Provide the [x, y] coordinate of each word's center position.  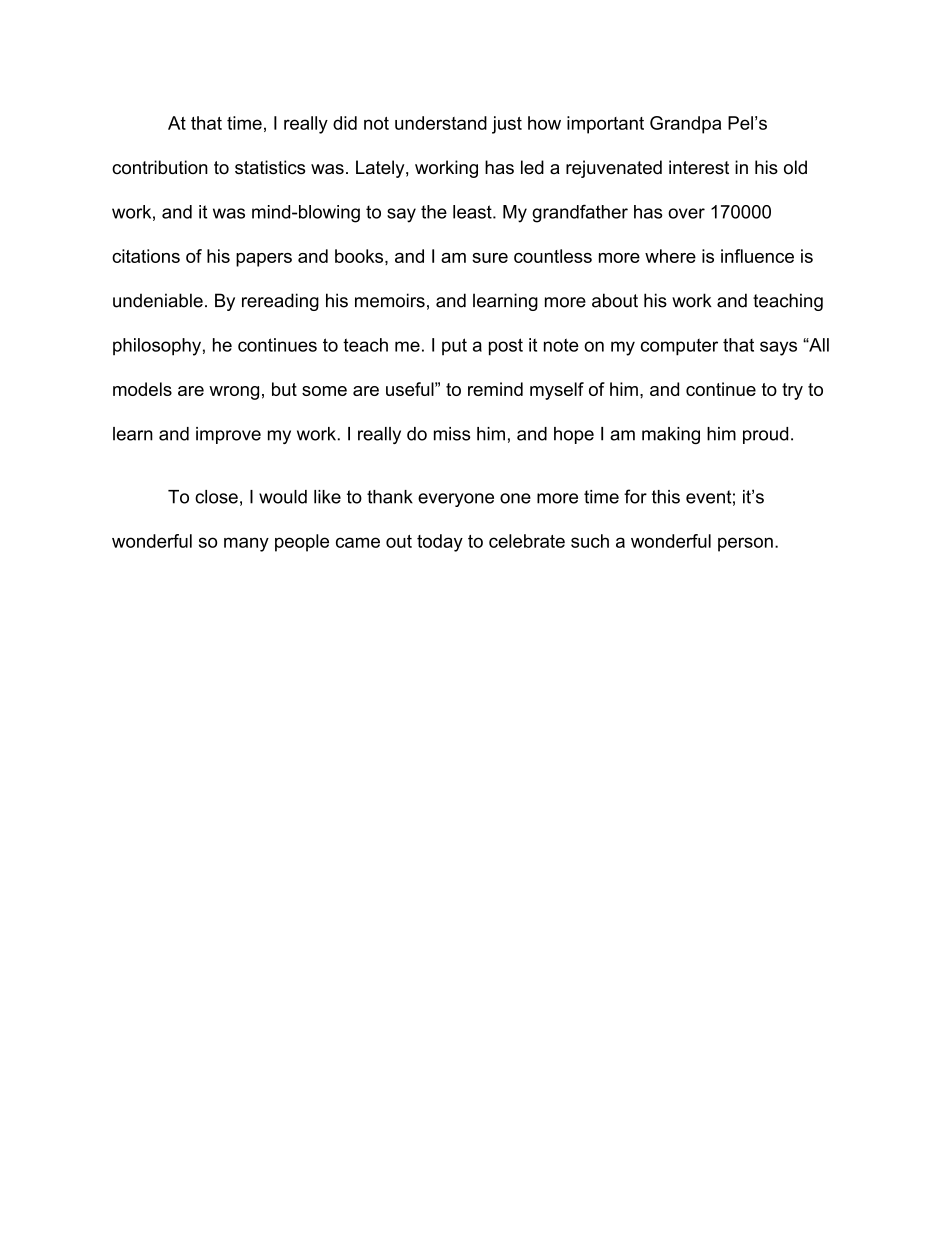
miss [452, 434]
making [671, 435]
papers [264, 260]
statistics [270, 167]
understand [441, 123]
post [506, 347]
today [440, 543]
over [686, 213]
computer [679, 347]
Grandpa [685, 125]
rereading [280, 302]
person [745, 544]
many [246, 544]
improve [228, 435]
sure [490, 258]
